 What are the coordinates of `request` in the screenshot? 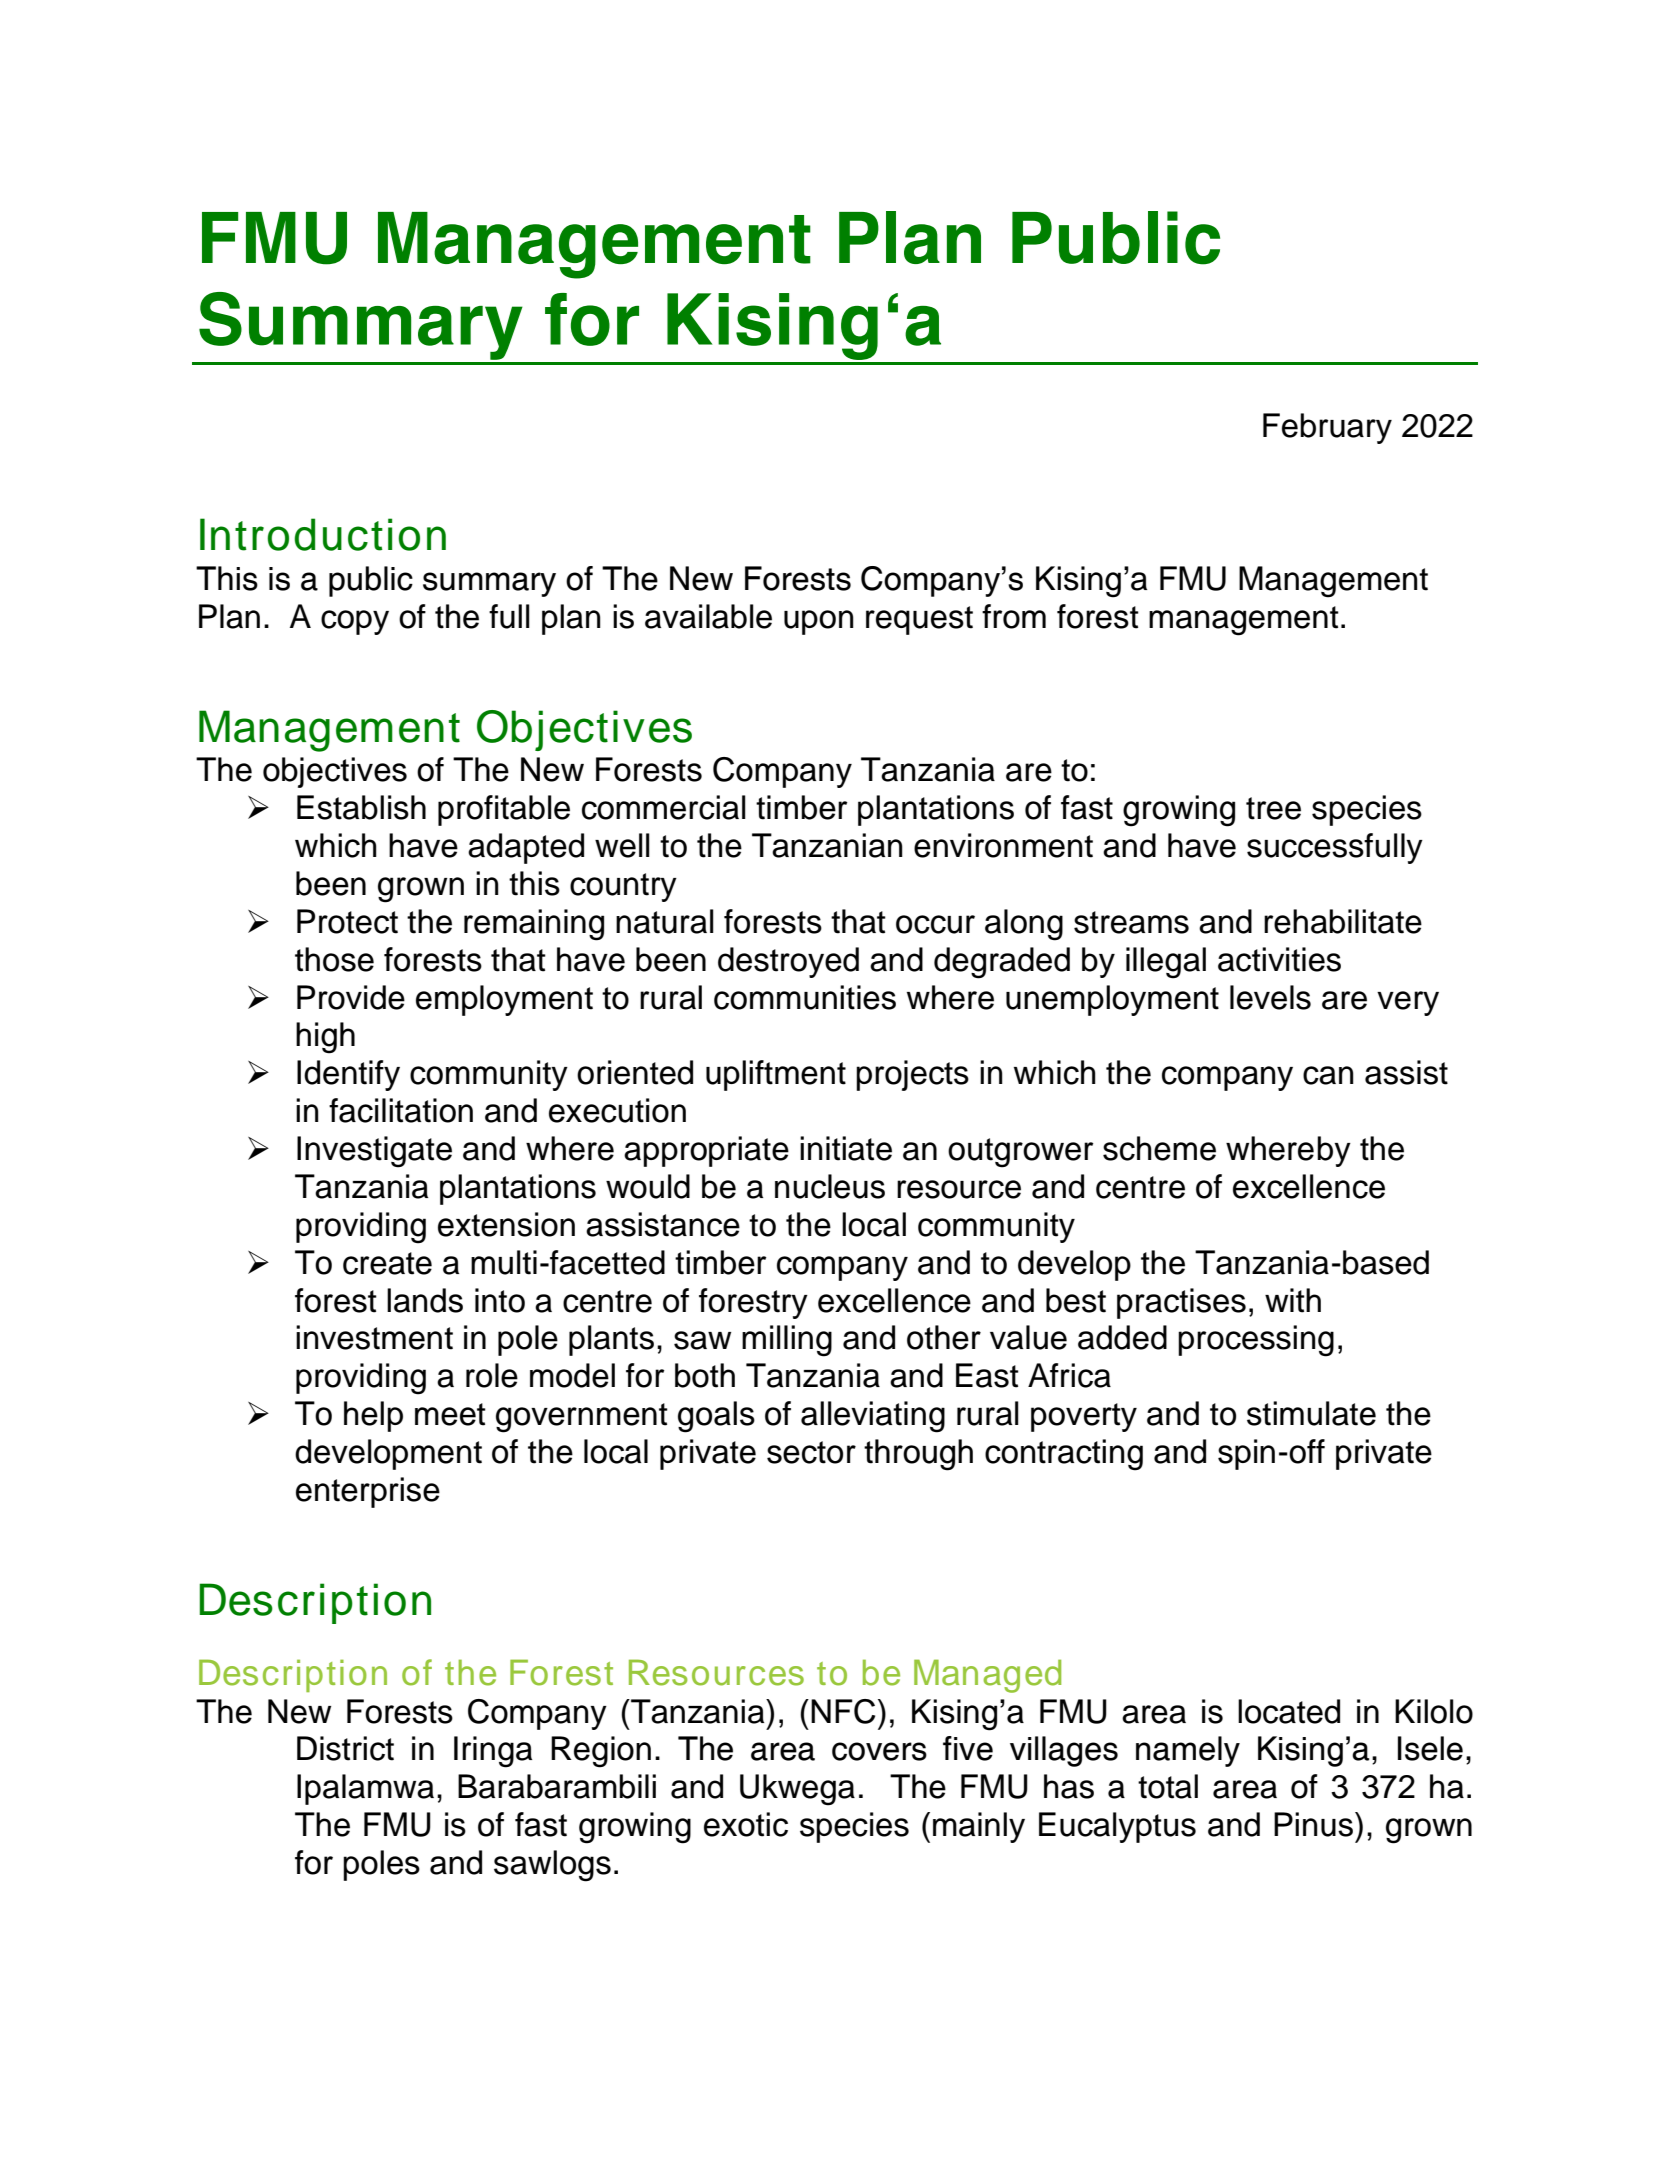 It's located at (919, 620).
